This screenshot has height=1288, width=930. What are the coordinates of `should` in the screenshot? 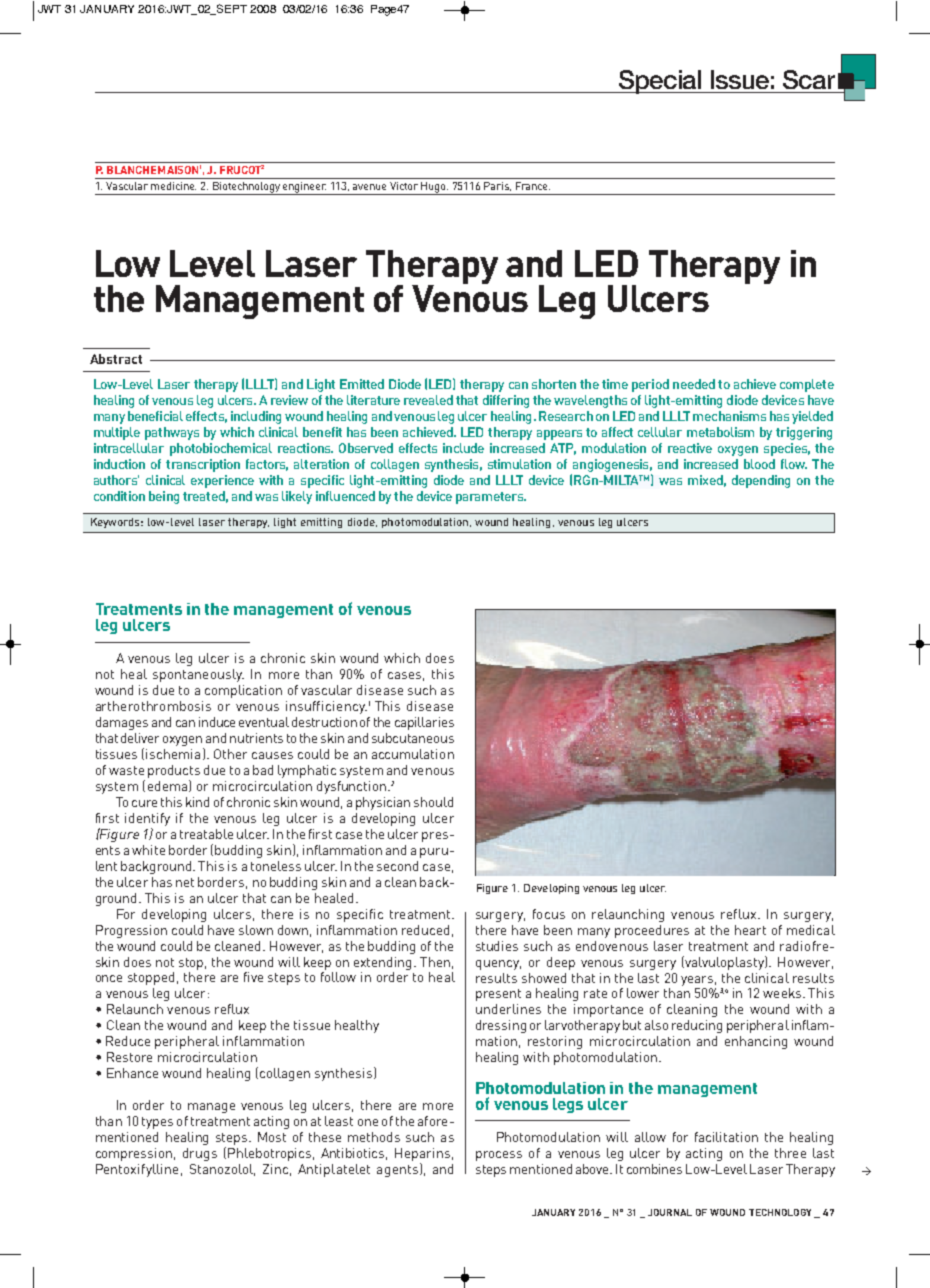 It's located at (433, 802).
